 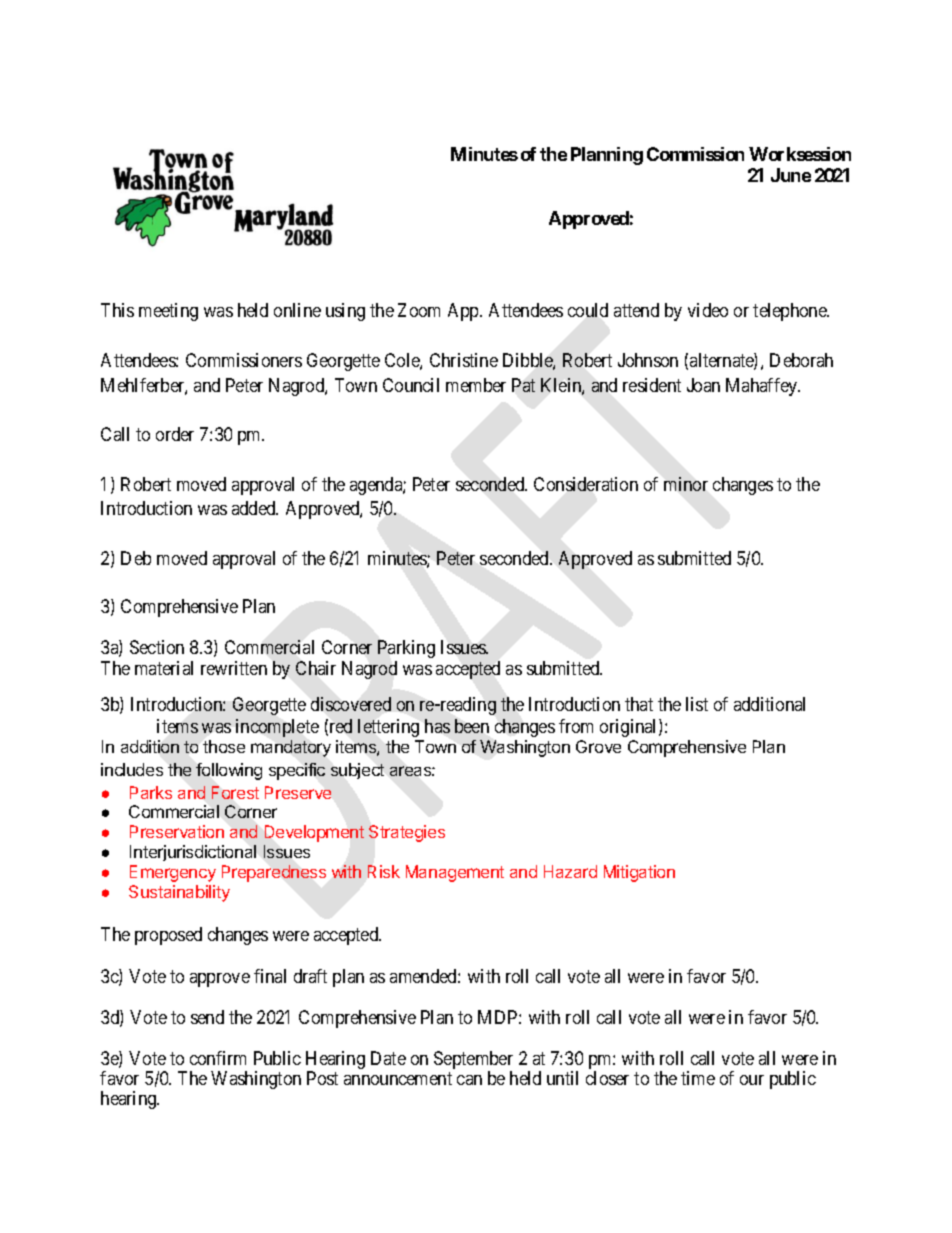 What do you see at coordinates (218, 1058) in the screenshot?
I see `confirm` at bounding box center [218, 1058].
